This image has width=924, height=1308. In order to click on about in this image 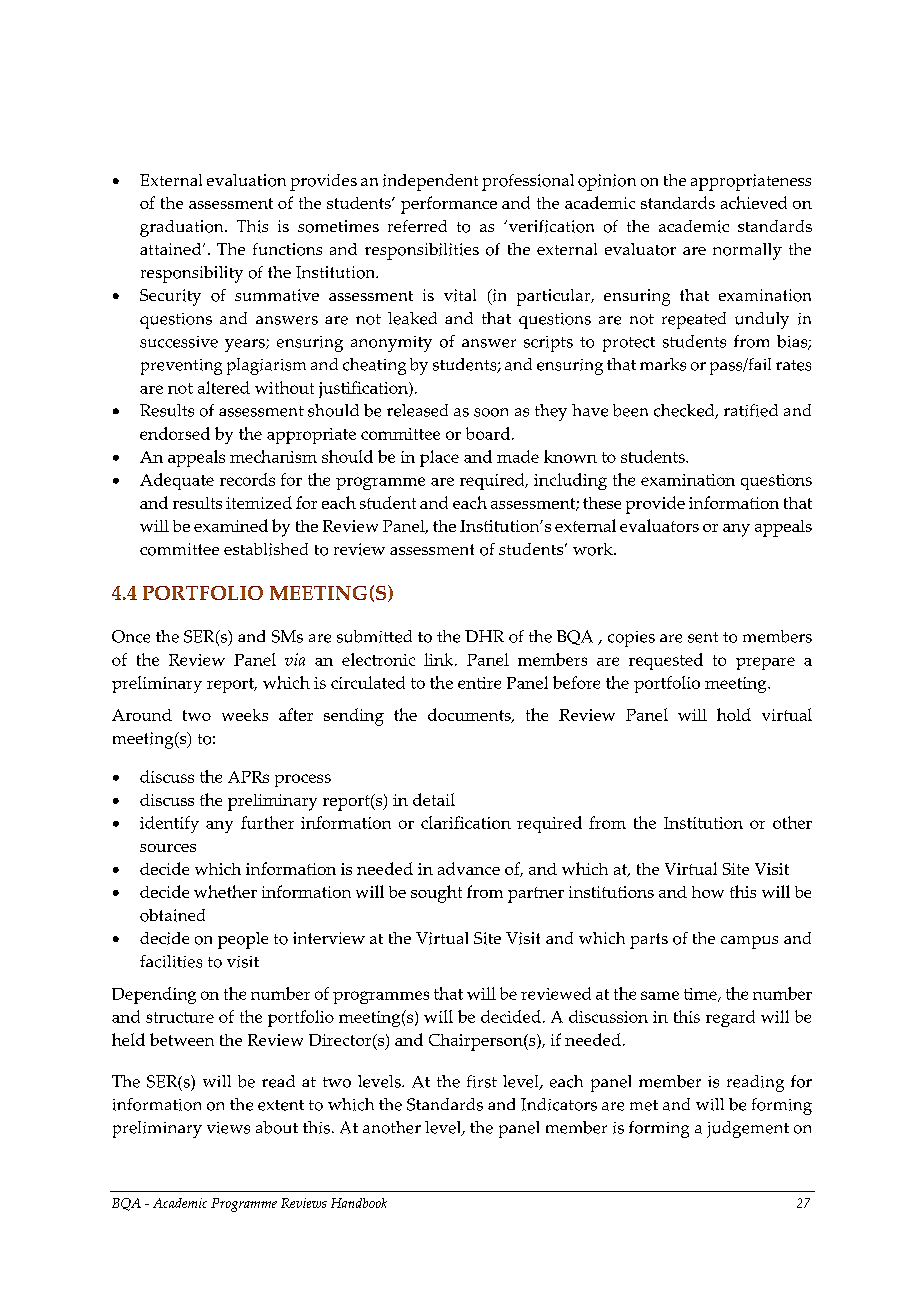, I will do `click(277, 1127)`.
